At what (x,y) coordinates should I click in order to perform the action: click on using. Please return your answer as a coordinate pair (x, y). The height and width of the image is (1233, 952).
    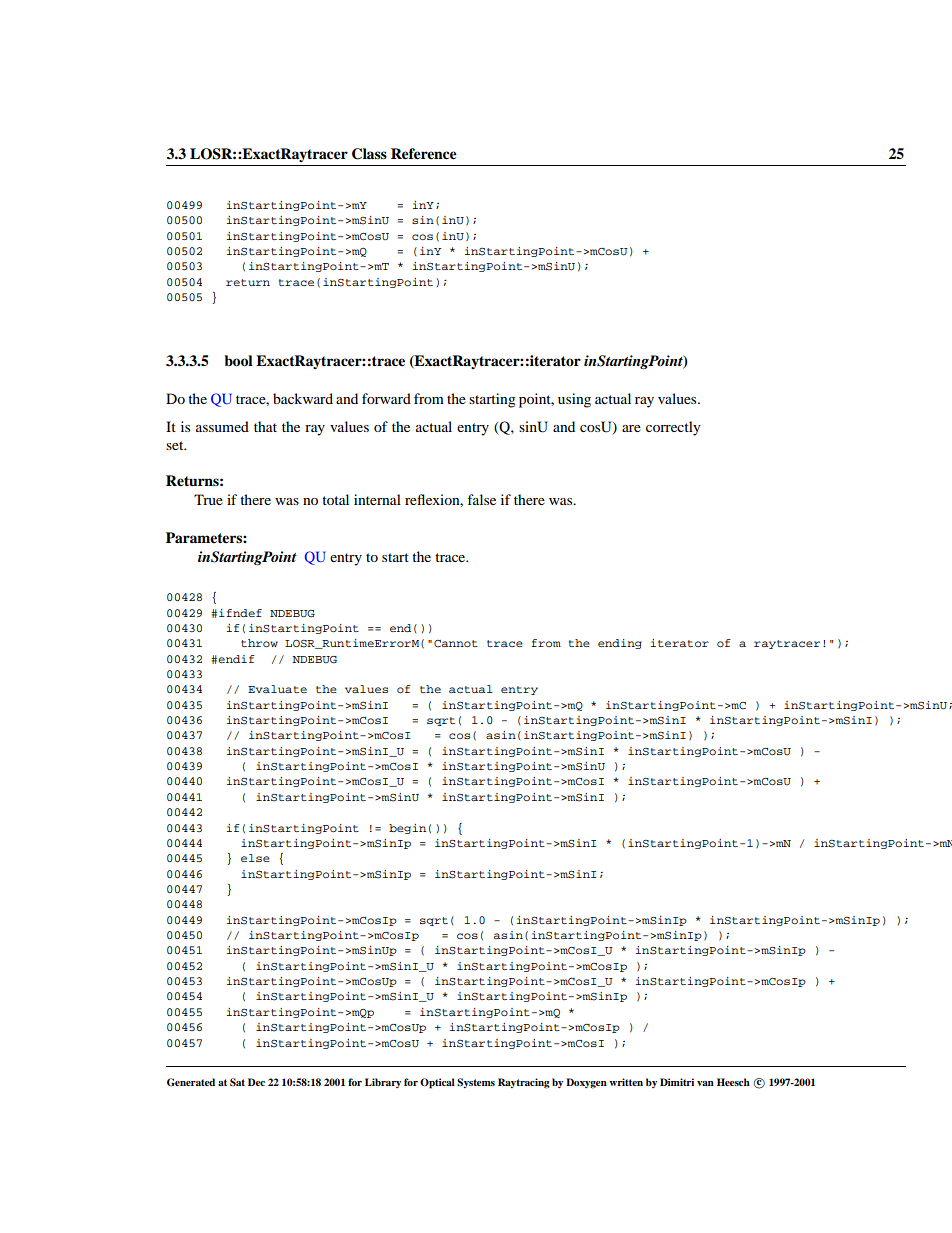
    Looking at the image, I should click on (574, 400).
